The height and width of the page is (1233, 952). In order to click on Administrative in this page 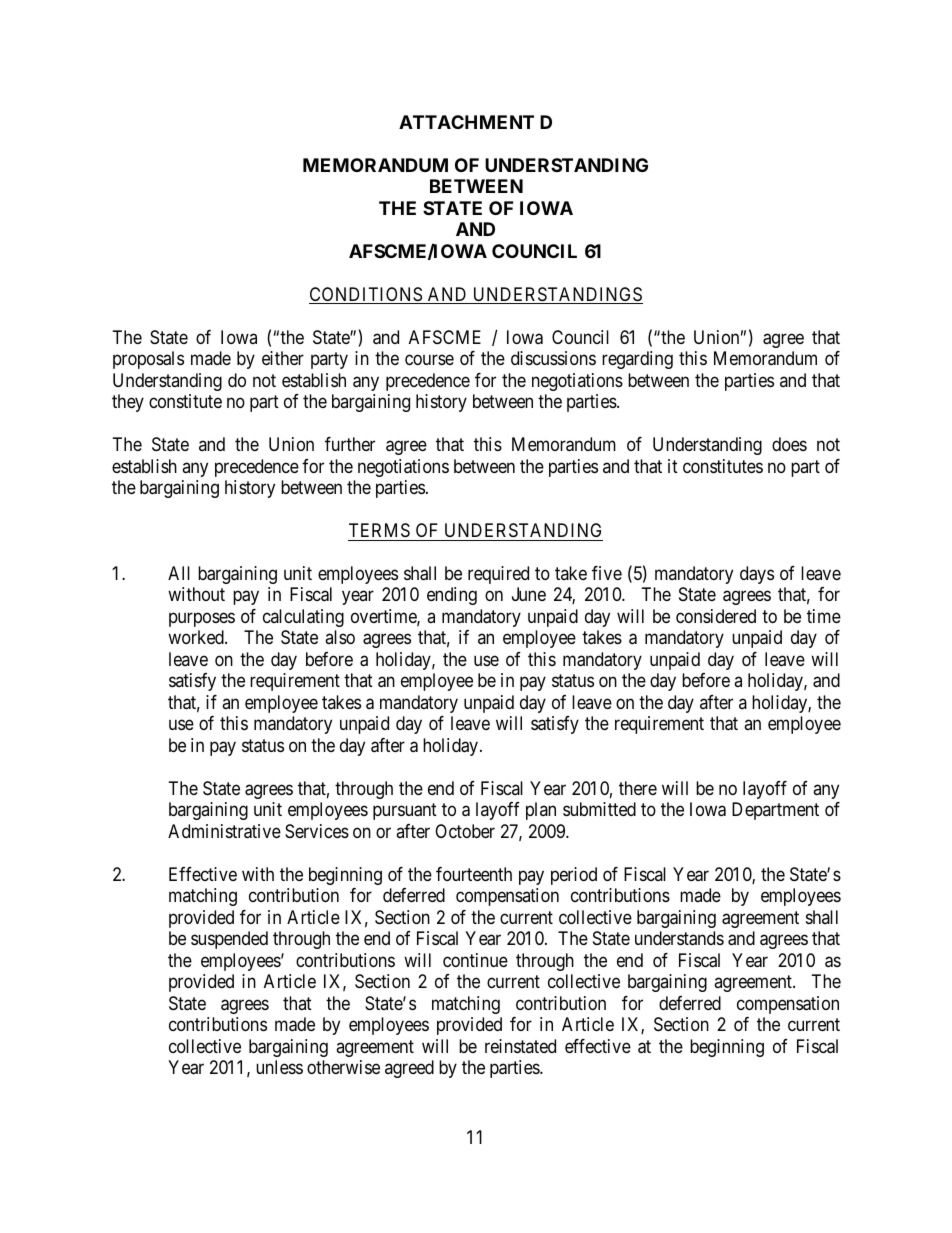, I will do `click(224, 831)`.
